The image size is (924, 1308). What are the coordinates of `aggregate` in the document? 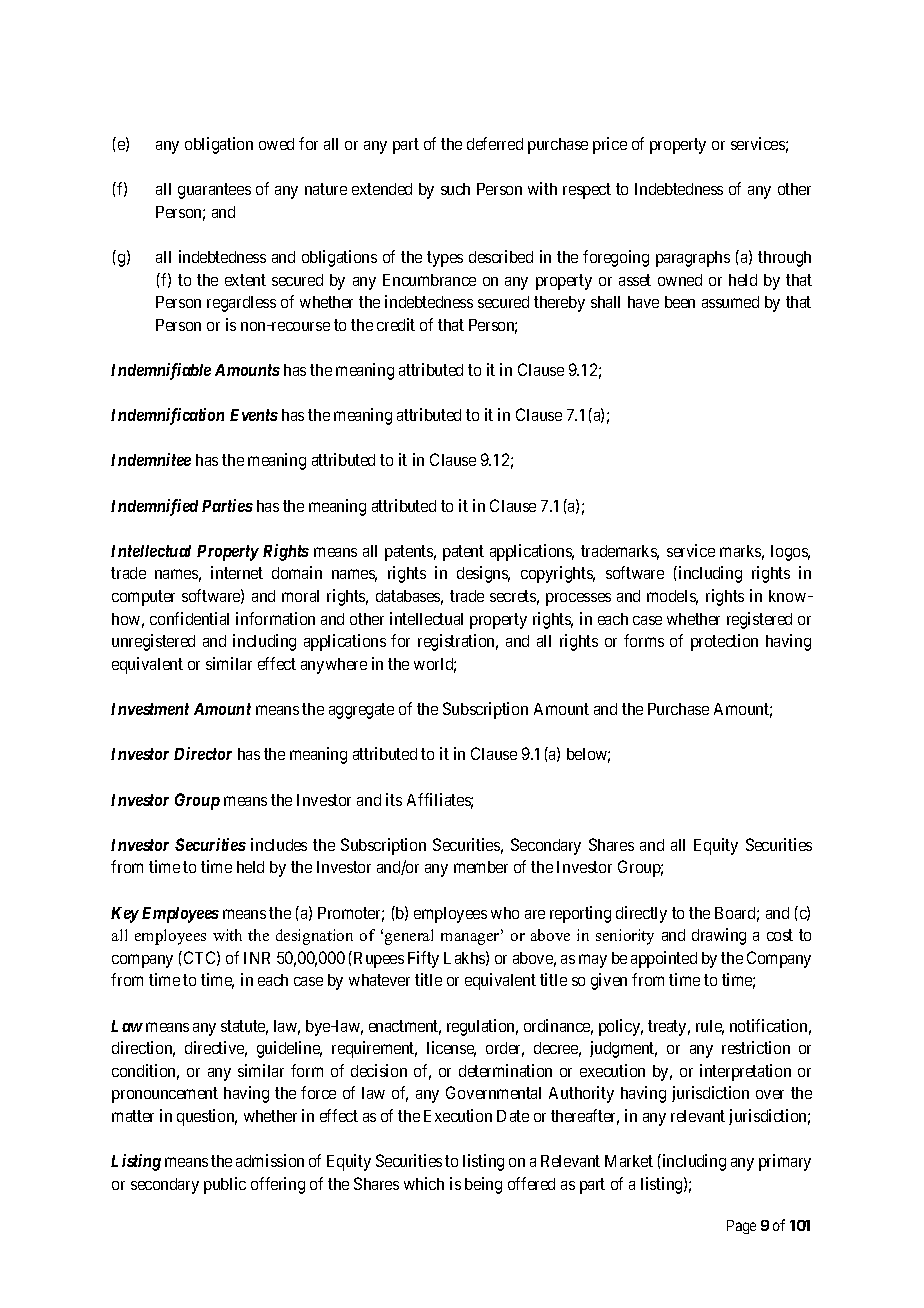 It's located at (361, 711).
